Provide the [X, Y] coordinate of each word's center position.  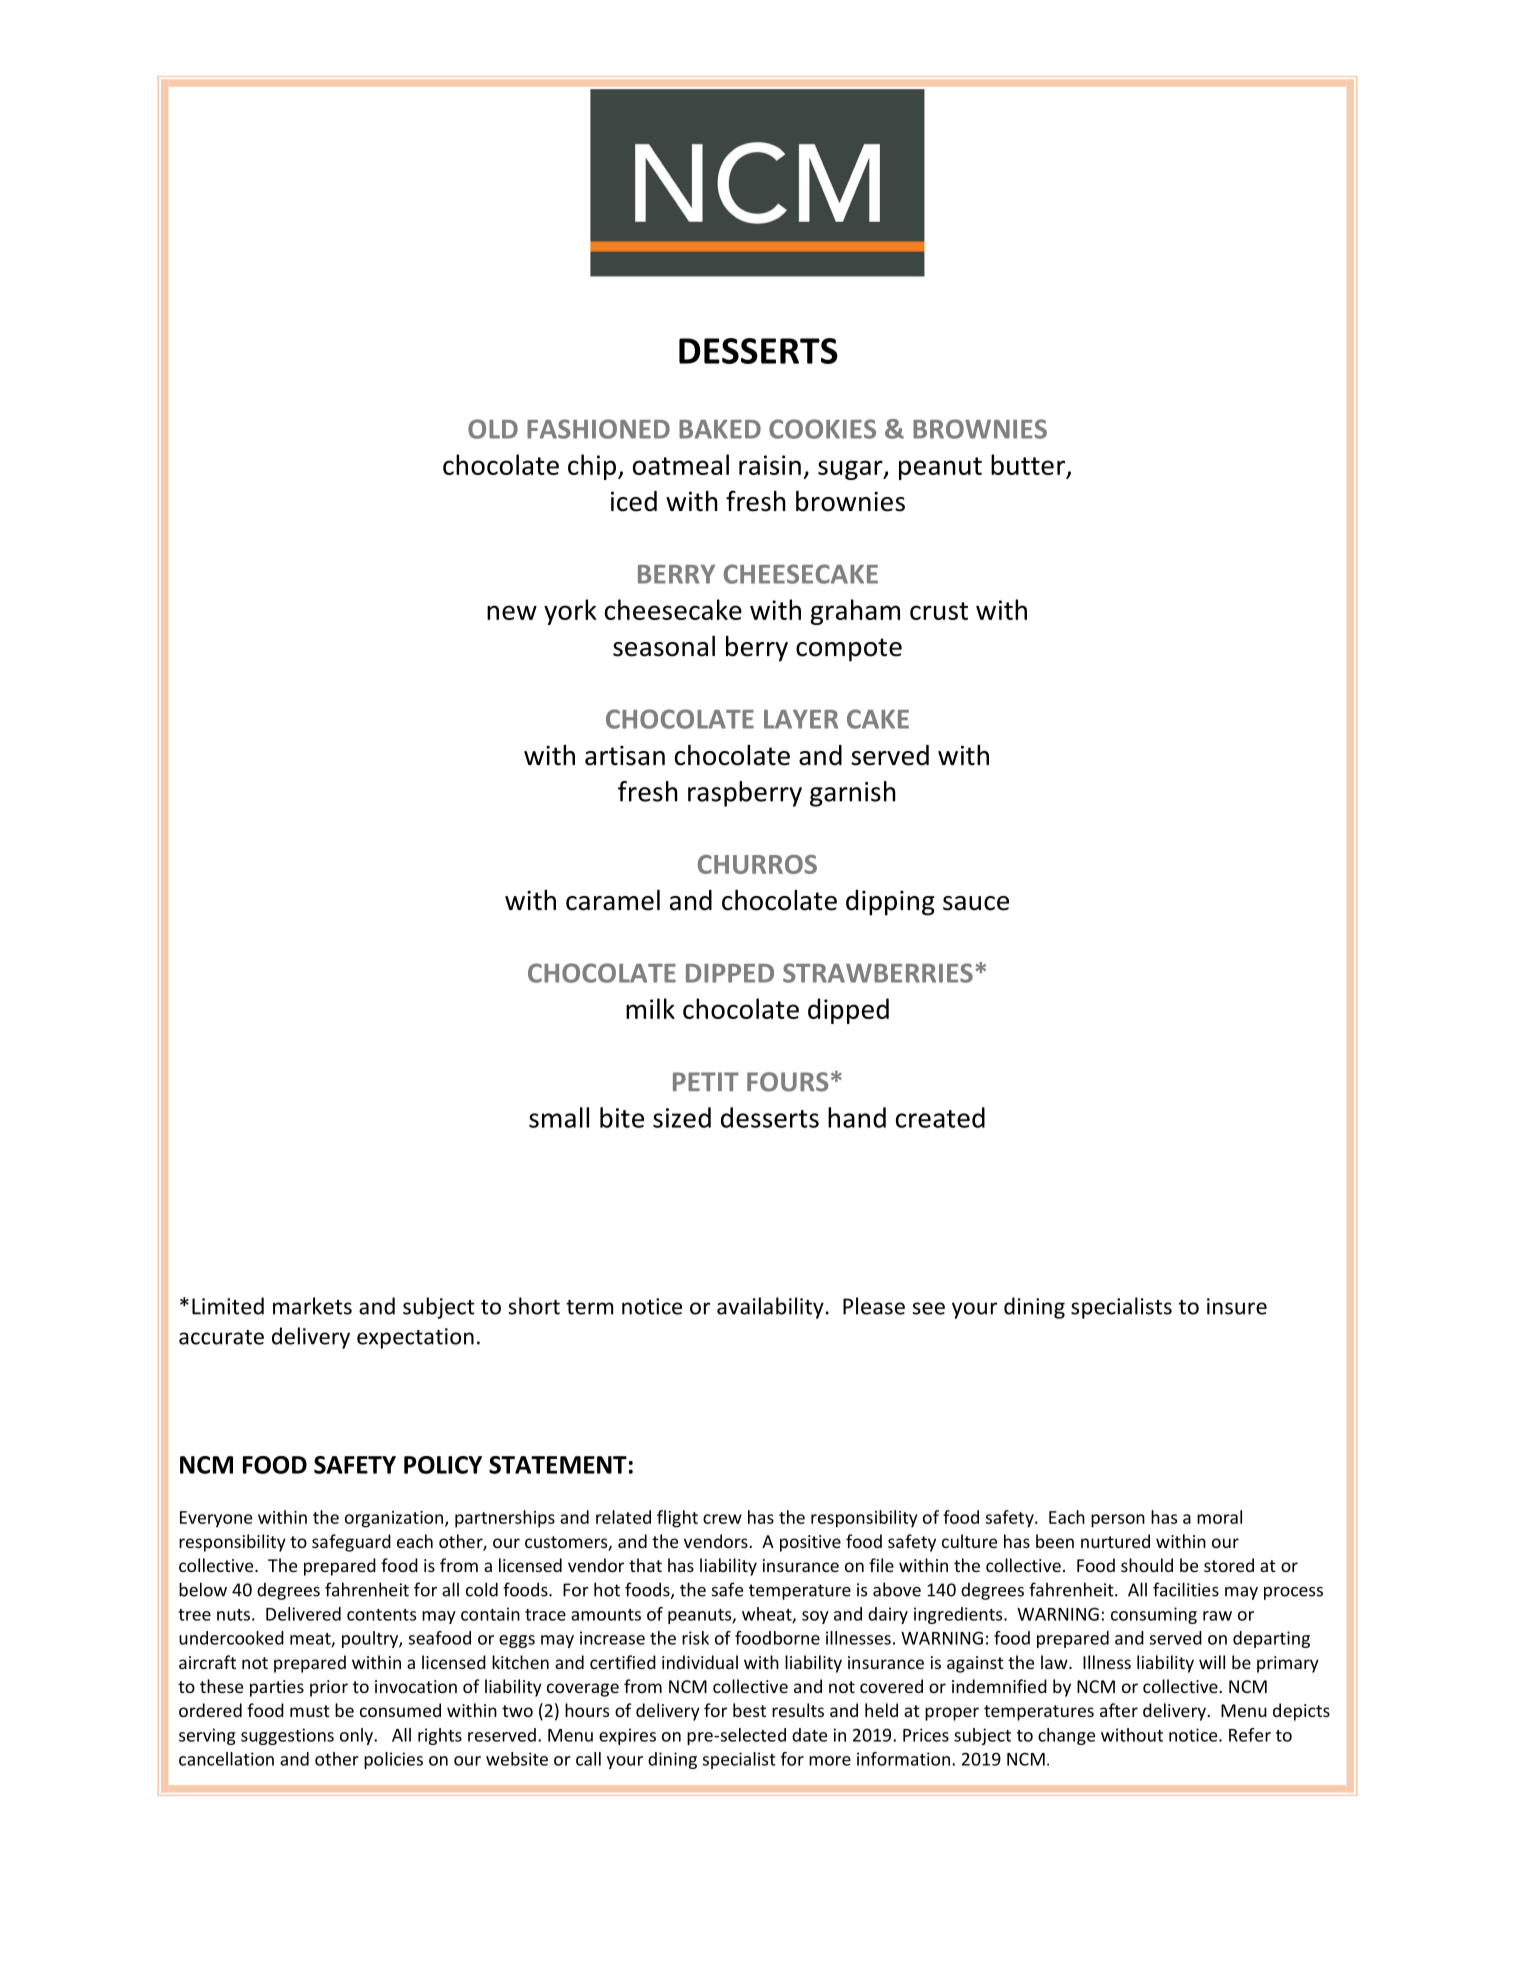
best [749, 1710]
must [310, 1711]
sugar [851, 470]
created [940, 1117]
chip [593, 467]
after [1119, 1710]
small [559, 1117]
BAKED [720, 429]
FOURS [788, 1082]
